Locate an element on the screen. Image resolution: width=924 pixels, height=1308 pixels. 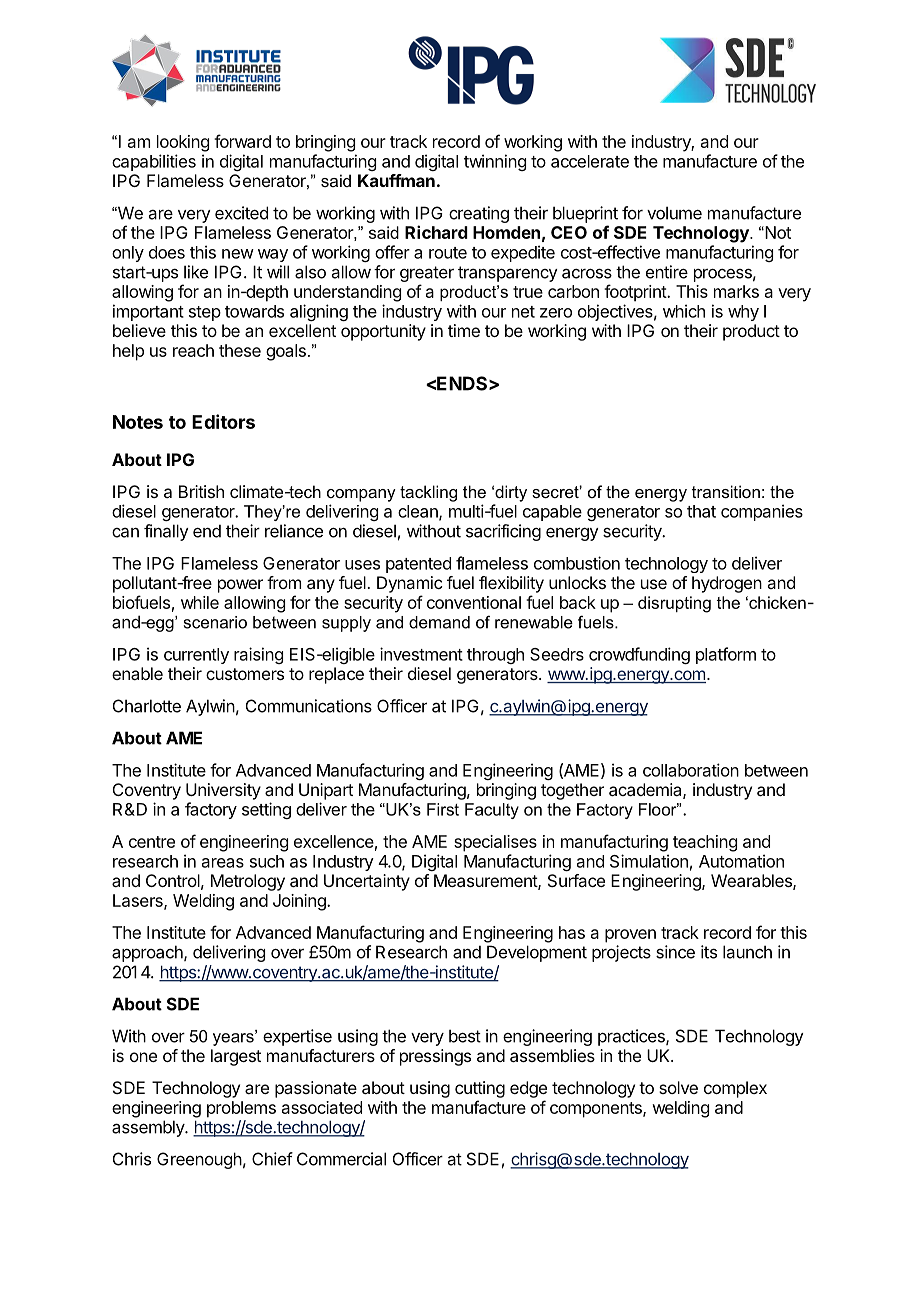
areas is located at coordinates (223, 863).
